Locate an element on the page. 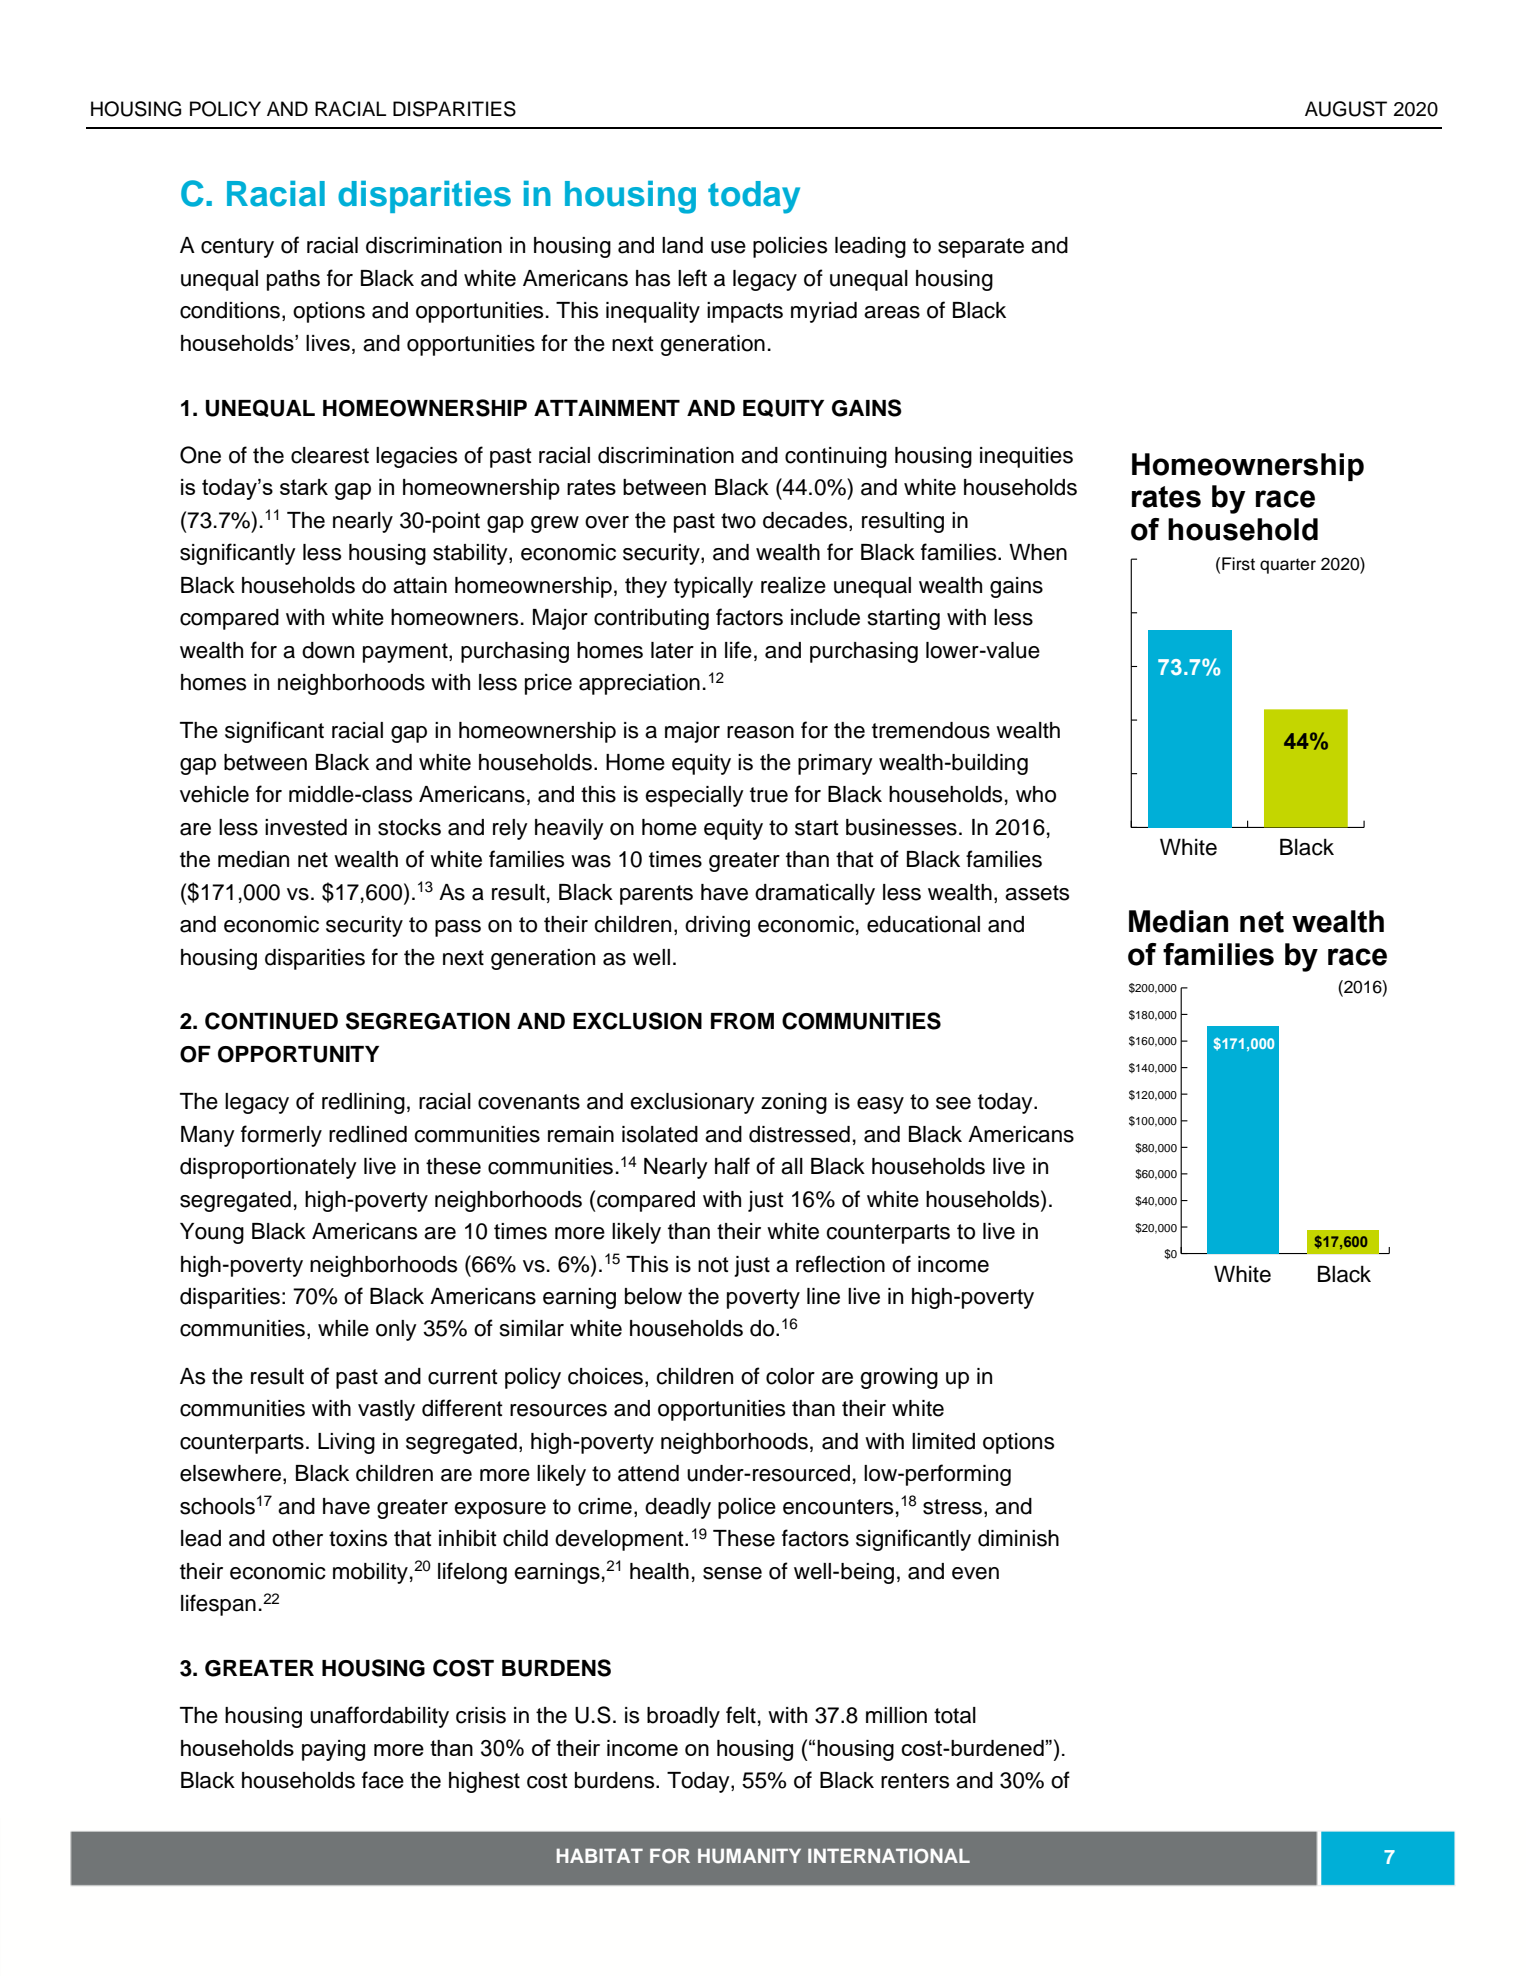  century is located at coordinates (237, 248).
